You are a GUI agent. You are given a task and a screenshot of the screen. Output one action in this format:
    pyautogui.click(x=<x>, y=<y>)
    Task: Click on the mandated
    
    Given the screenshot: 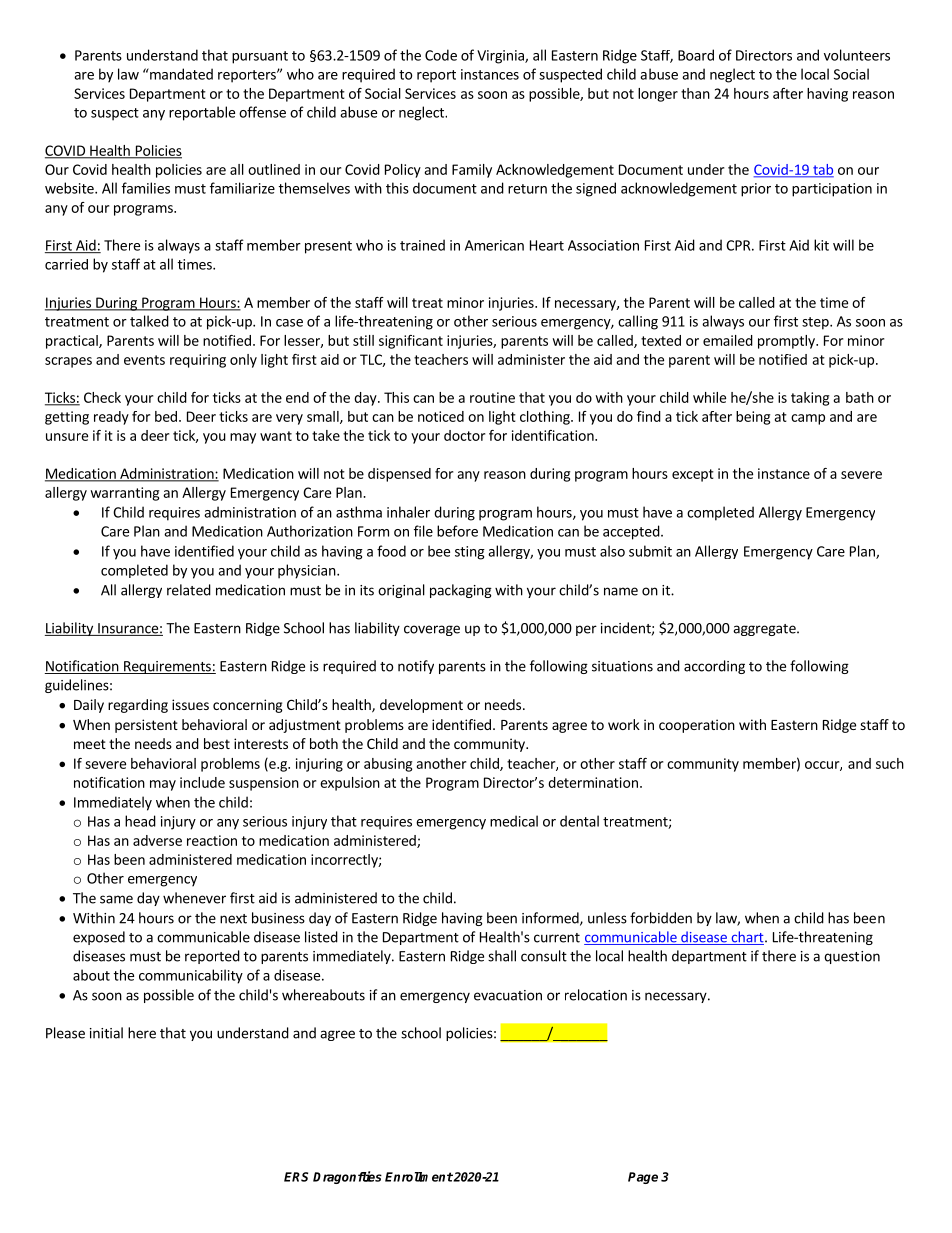 What is the action you would take?
    pyautogui.click(x=180, y=74)
